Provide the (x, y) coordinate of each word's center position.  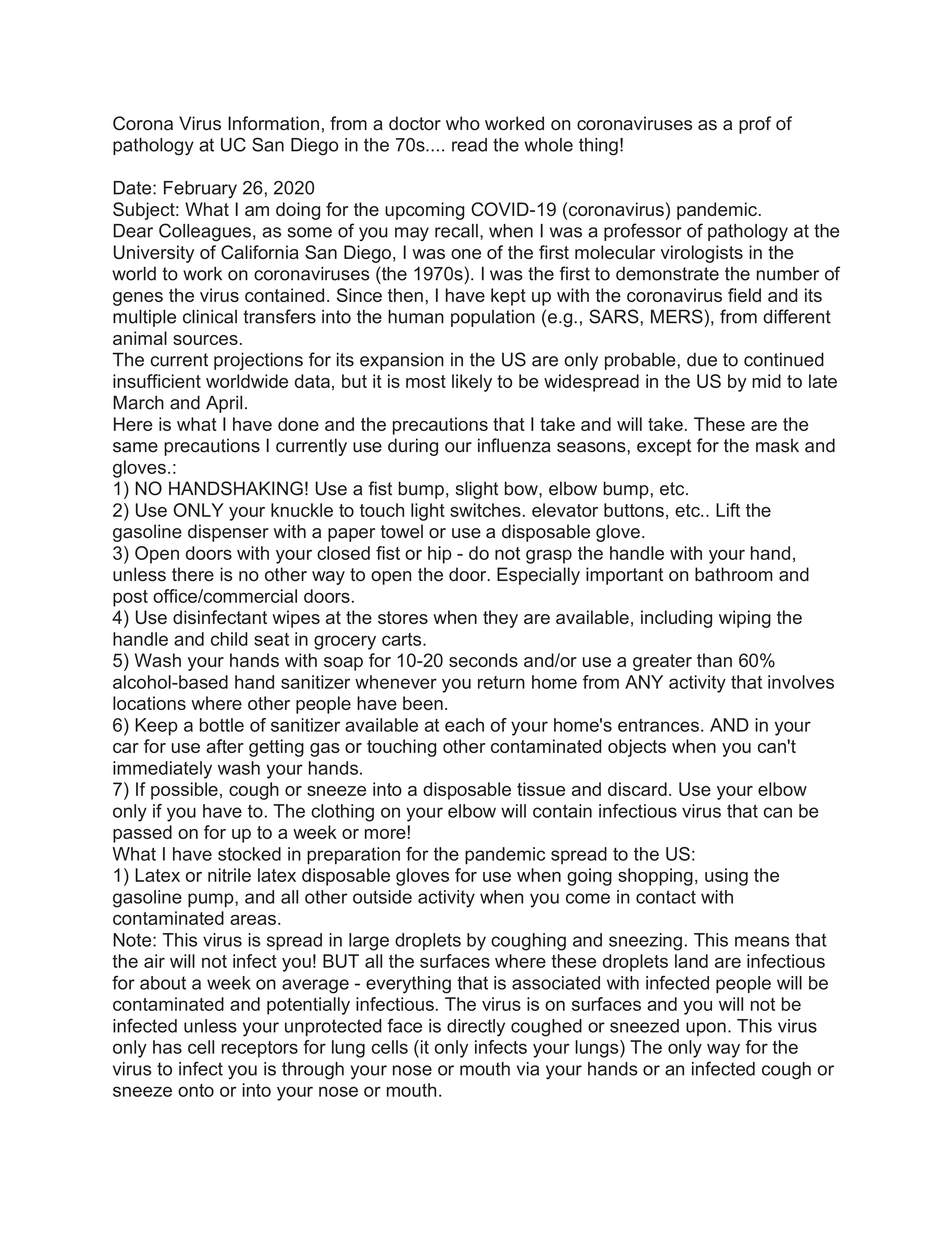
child (229, 639)
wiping (745, 619)
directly (476, 1028)
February (200, 189)
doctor (415, 123)
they (500, 619)
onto (196, 1090)
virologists (702, 254)
